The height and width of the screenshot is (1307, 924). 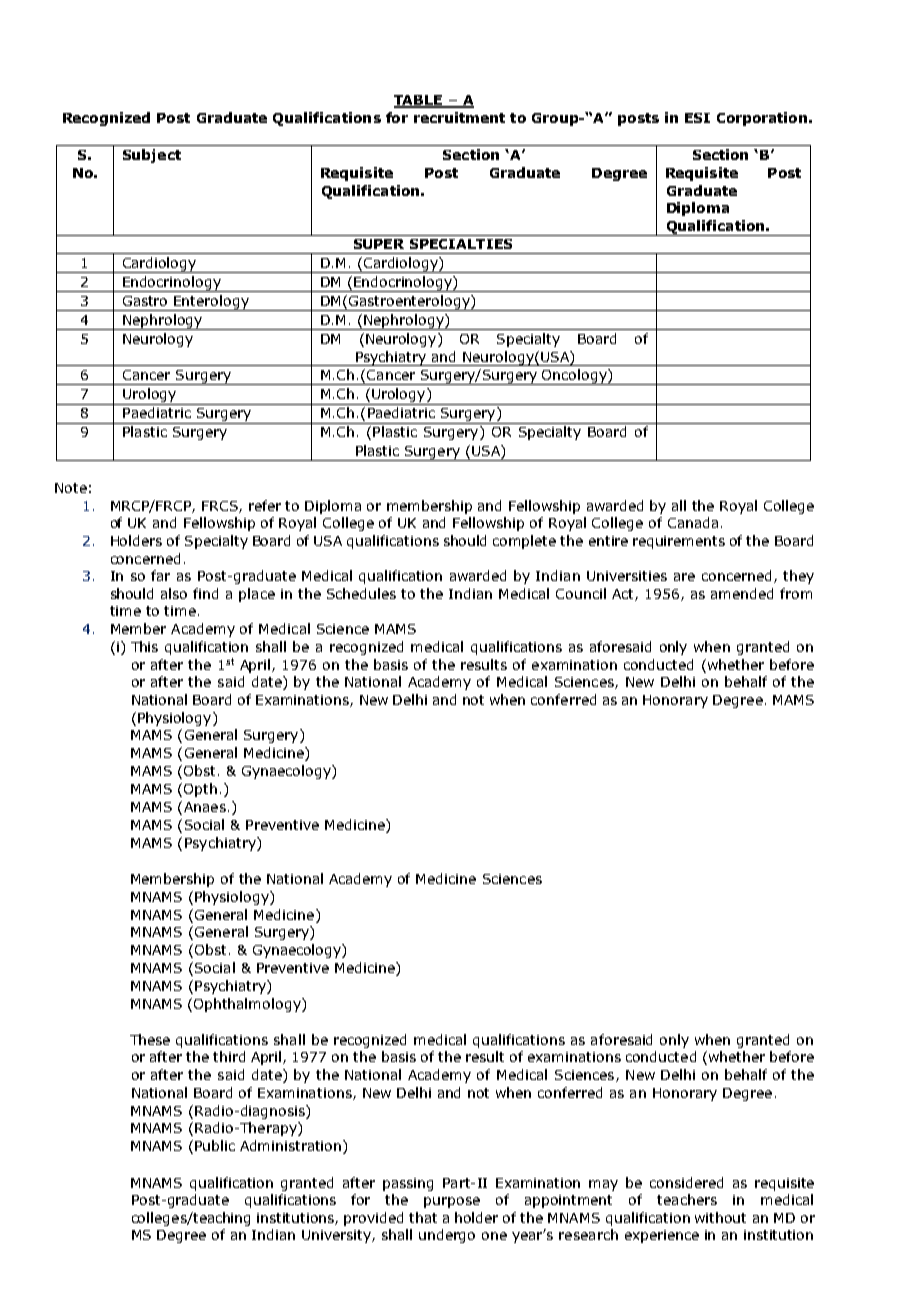 I want to click on purpose, so click(x=452, y=1202).
